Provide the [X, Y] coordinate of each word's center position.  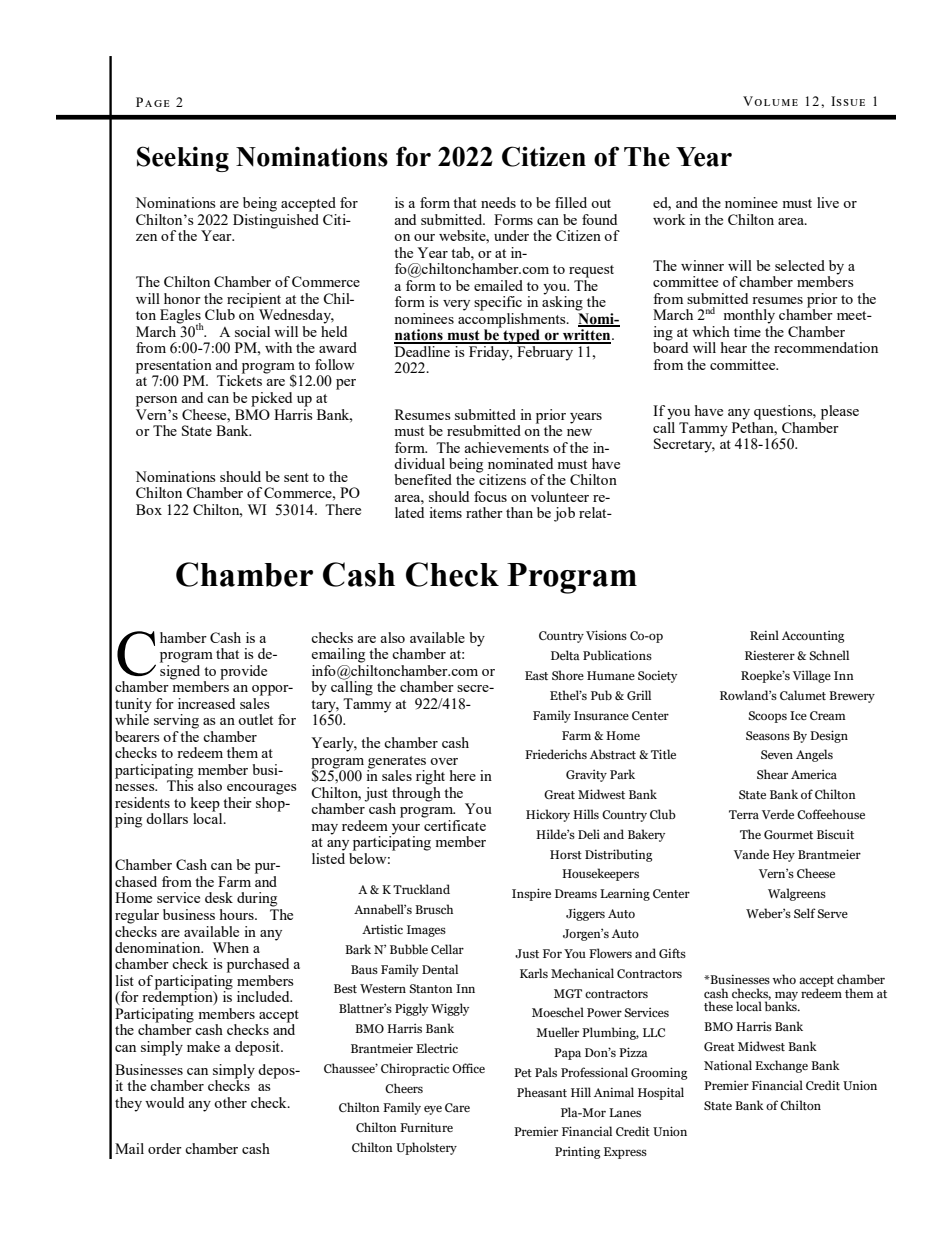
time [747, 331]
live [828, 202]
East [536, 675]
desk [219, 897]
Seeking [183, 159]
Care [457, 1107]
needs [498, 202]
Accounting [813, 636]
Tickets [239, 379]
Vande [751, 854]
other [230, 1102]
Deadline [423, 350]
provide [243, 672]
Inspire [531, 894]
